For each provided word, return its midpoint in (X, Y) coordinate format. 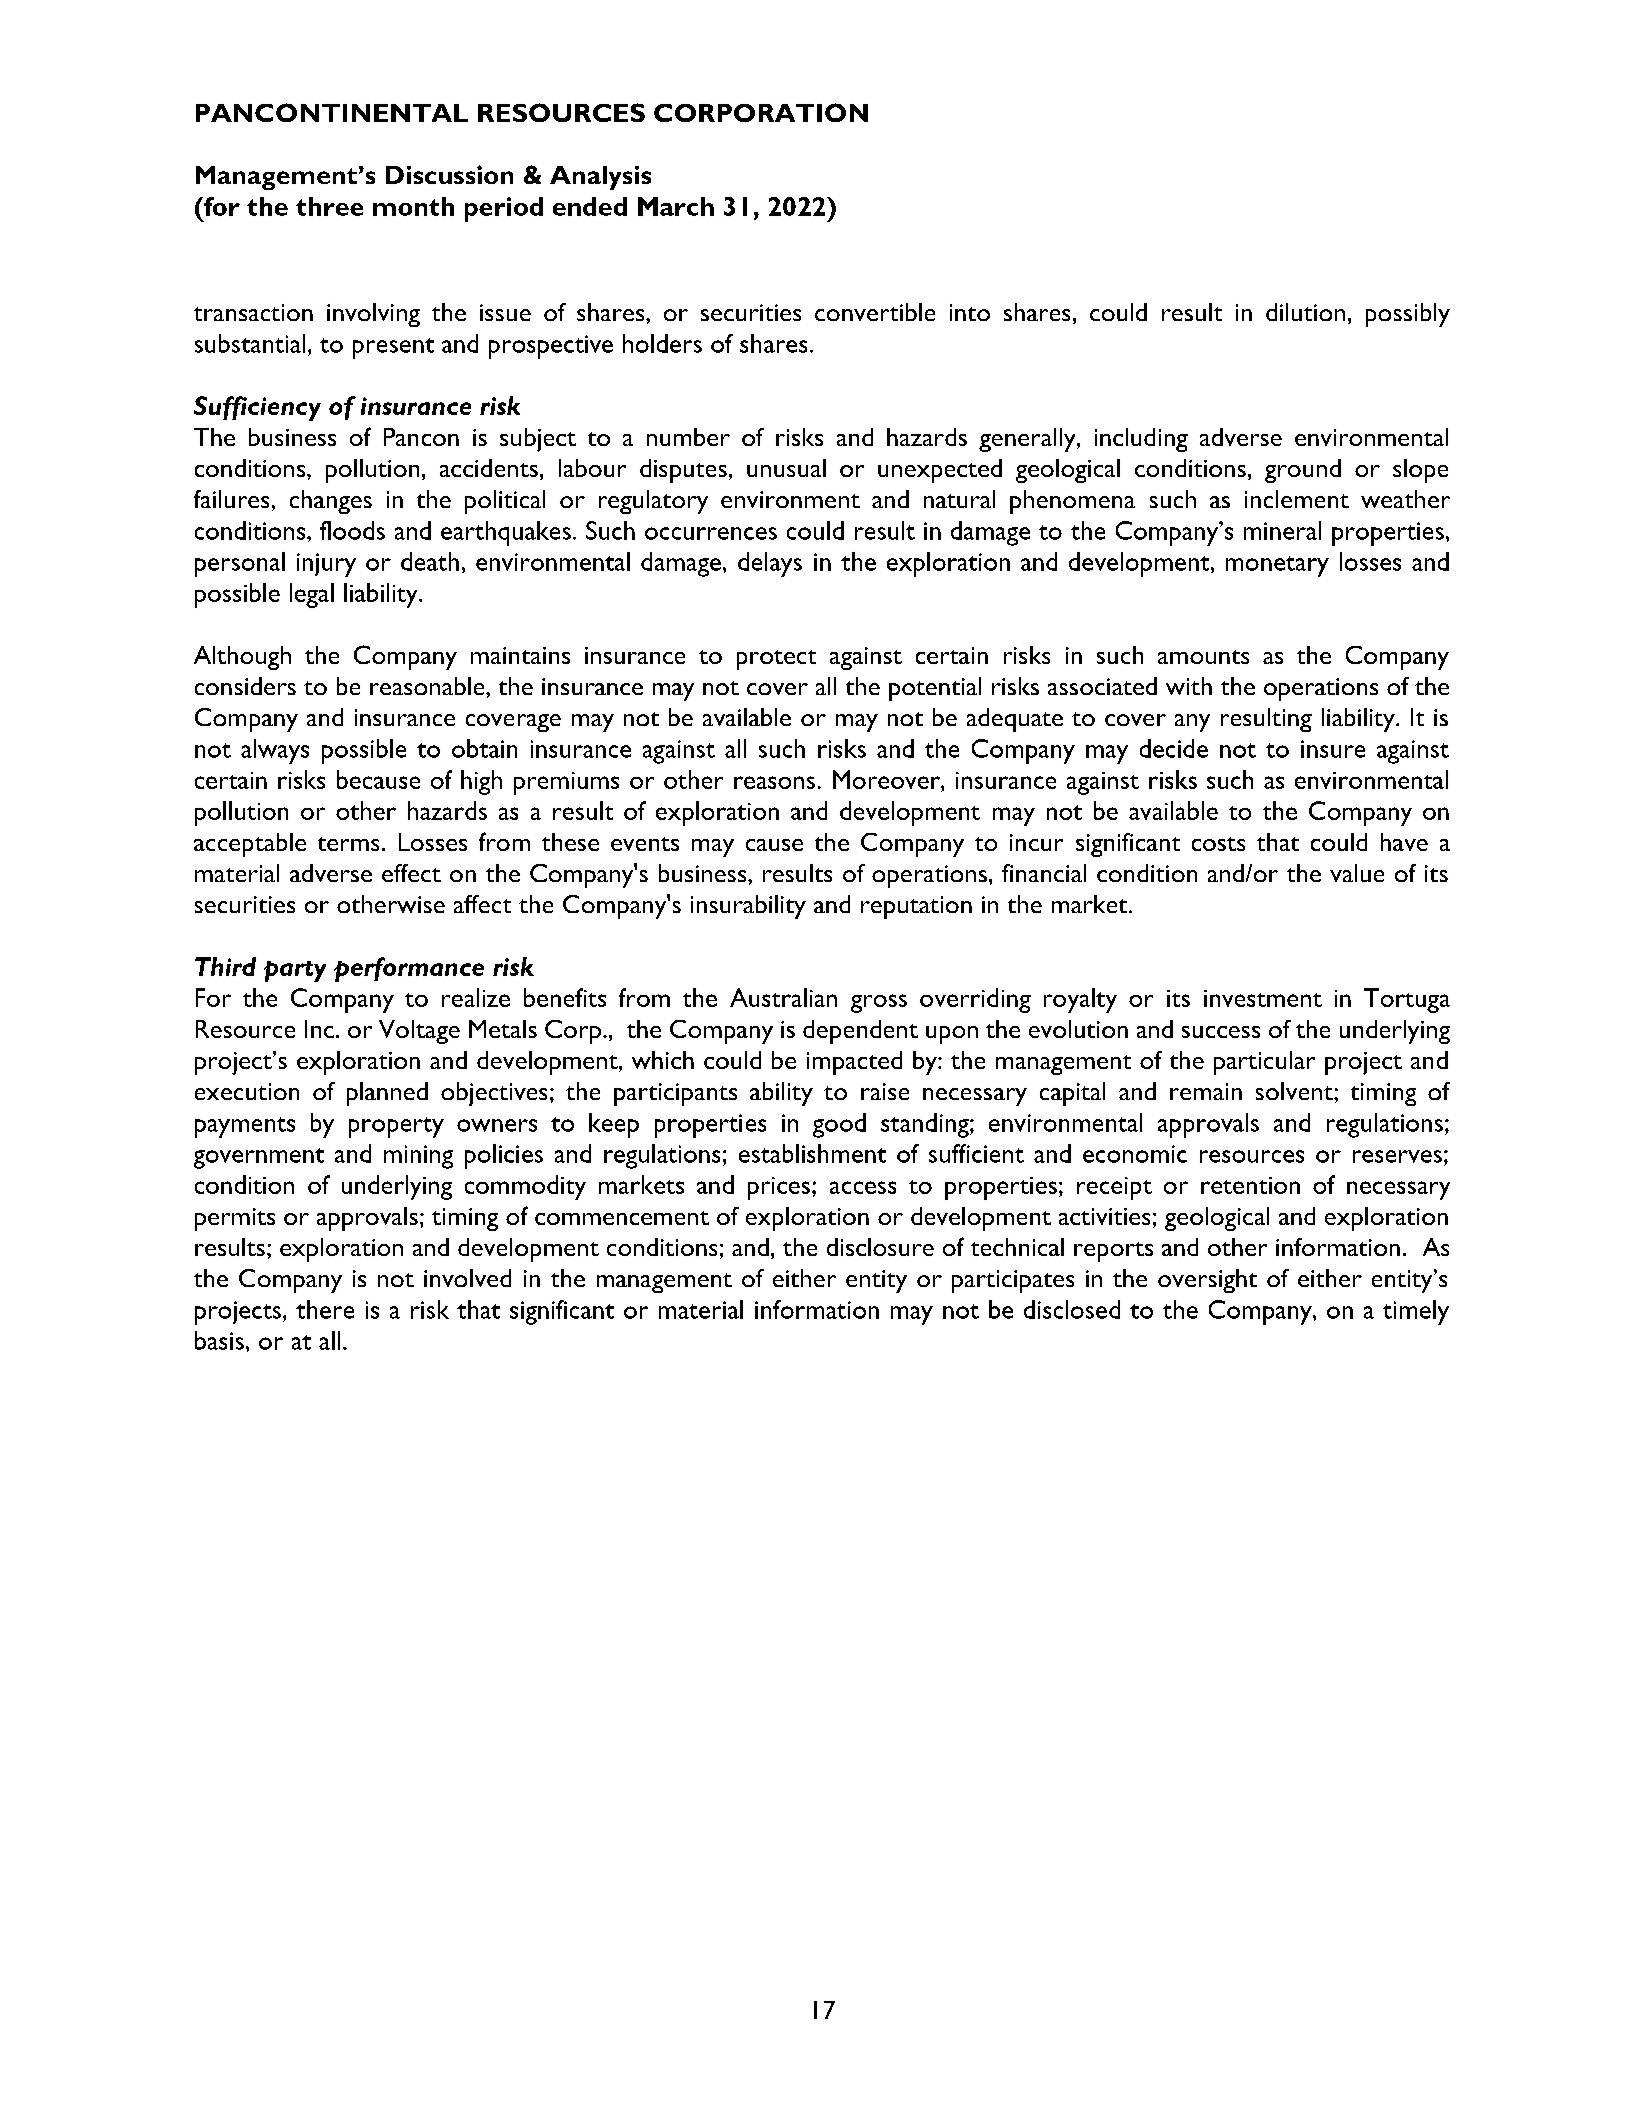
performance (409, 969)
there (325, 1309)
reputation (916, 907)
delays (770, 564)
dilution (1305, 312)
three (329, 206)
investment (1263, 998)
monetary (1277, 566)
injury (326, 565)
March (676, 206)
